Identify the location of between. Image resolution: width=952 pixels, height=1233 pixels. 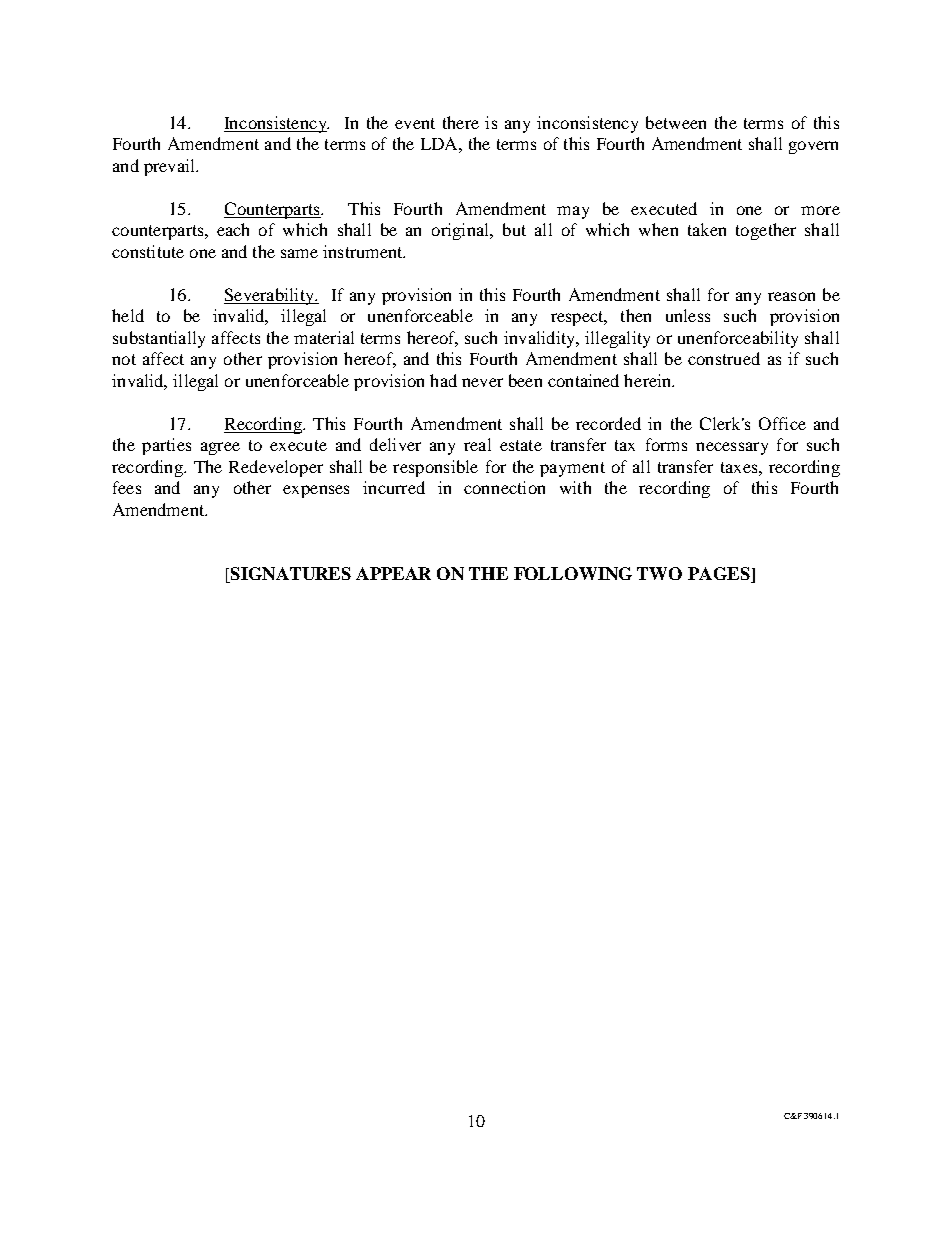
(676, 122).
